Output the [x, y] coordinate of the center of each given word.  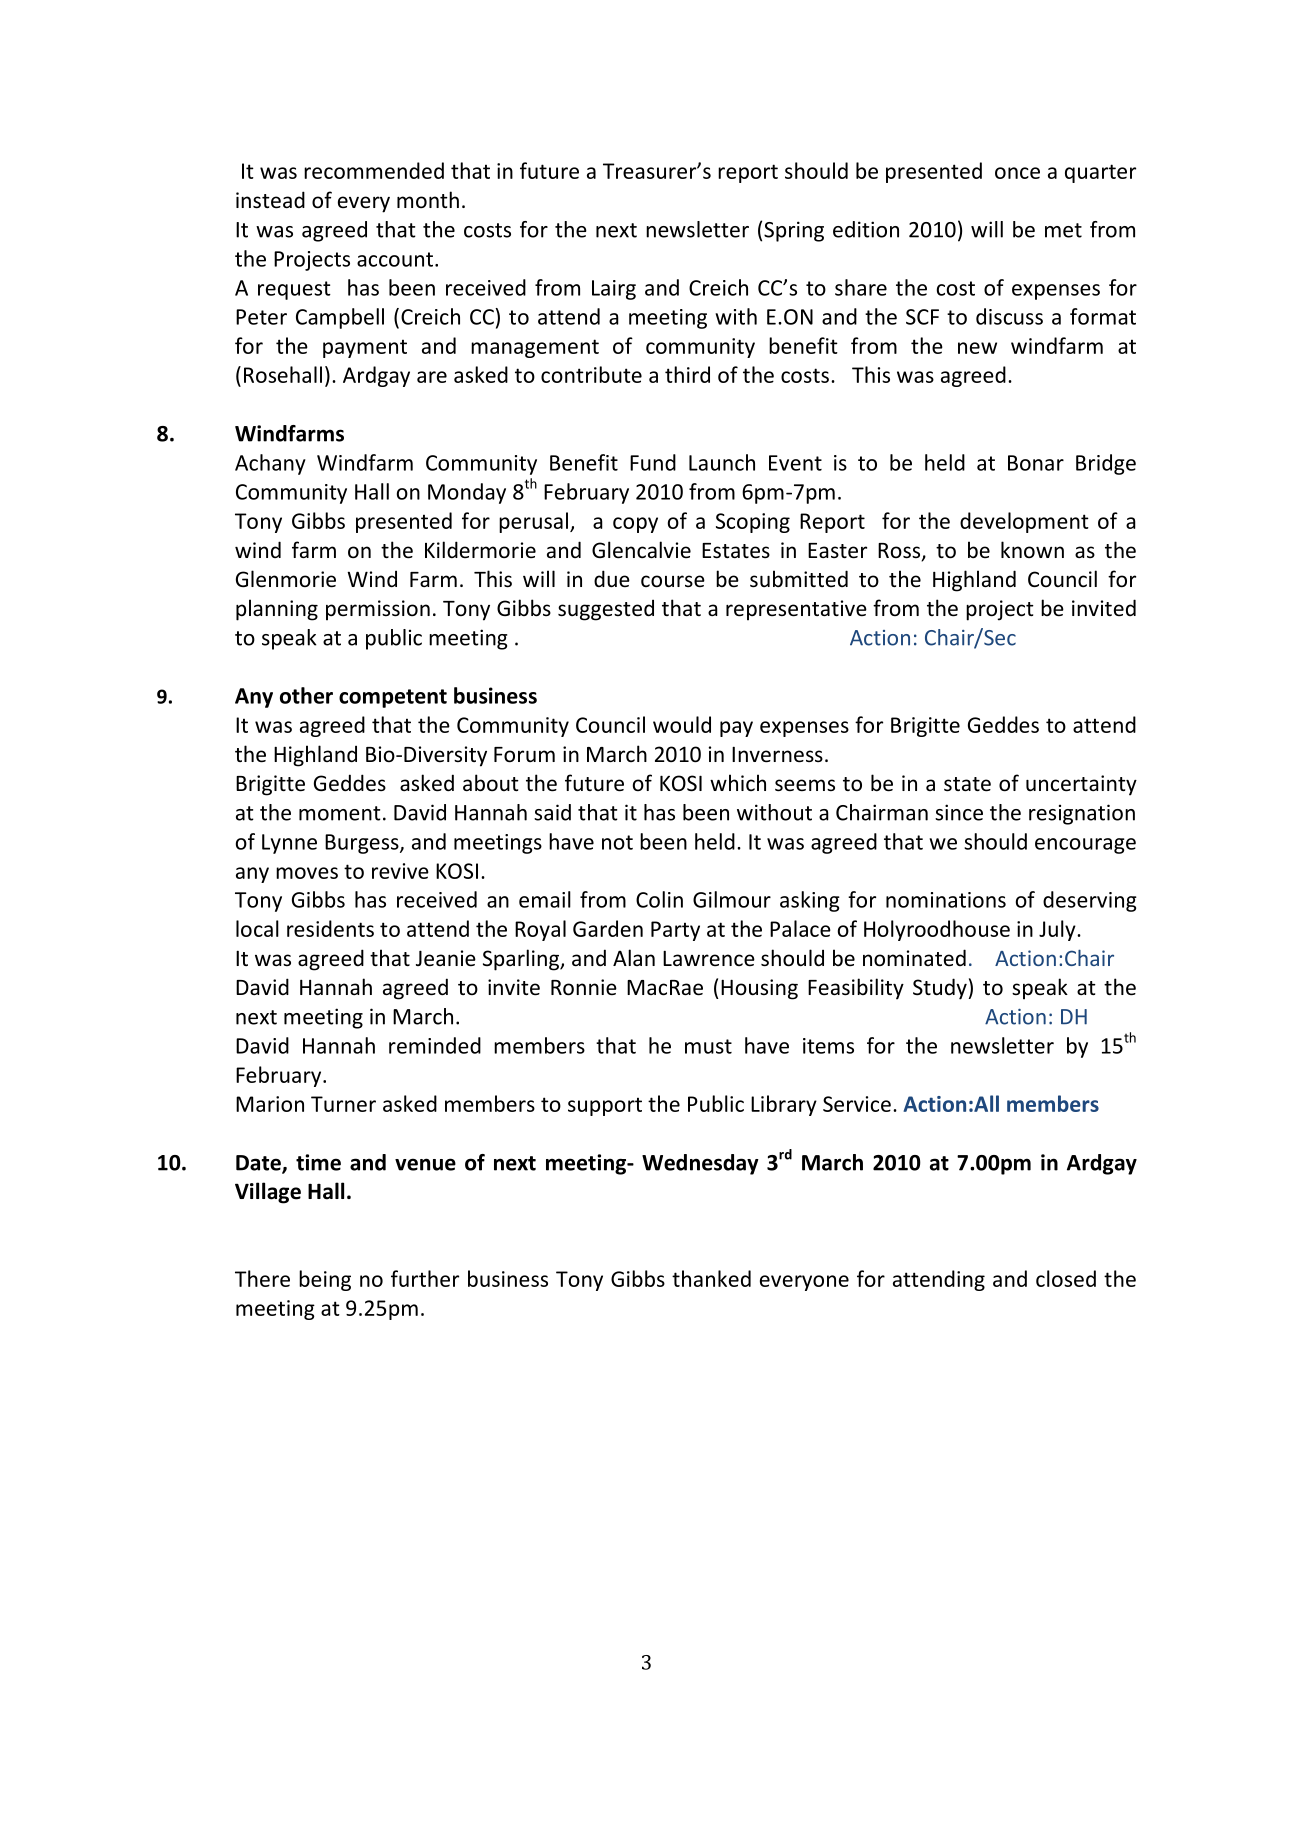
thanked [711, 1278]
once [1017, 173]
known [1032, 549]
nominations [946, 900]
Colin [659, 899]
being [325, 1280]
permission [378, 610]
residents [330, 928]
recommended [374, 170]
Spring [794, 231]
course [673, 581]
